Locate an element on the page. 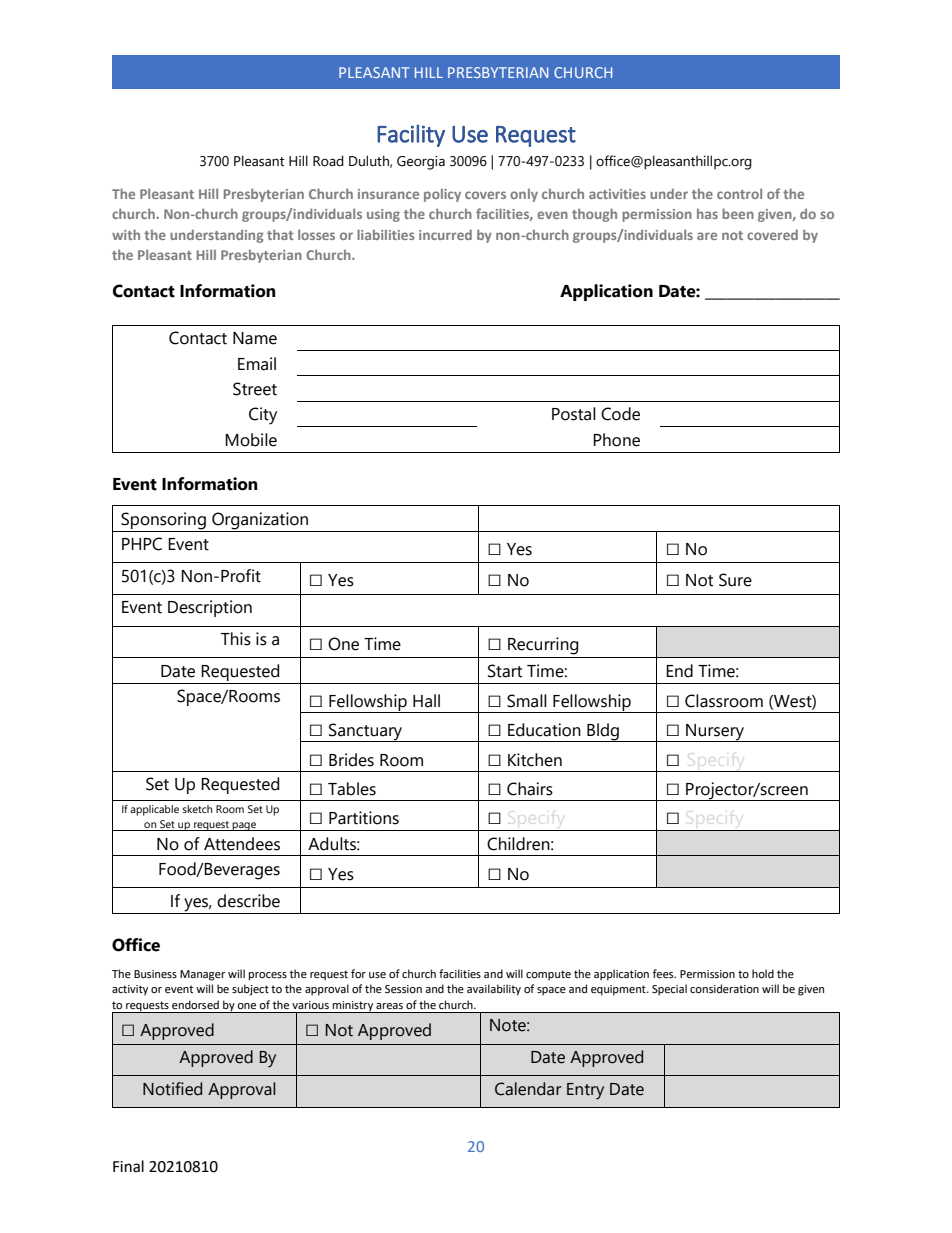 The image size is (952, 1233). This is located at coordinates (236, 639).
